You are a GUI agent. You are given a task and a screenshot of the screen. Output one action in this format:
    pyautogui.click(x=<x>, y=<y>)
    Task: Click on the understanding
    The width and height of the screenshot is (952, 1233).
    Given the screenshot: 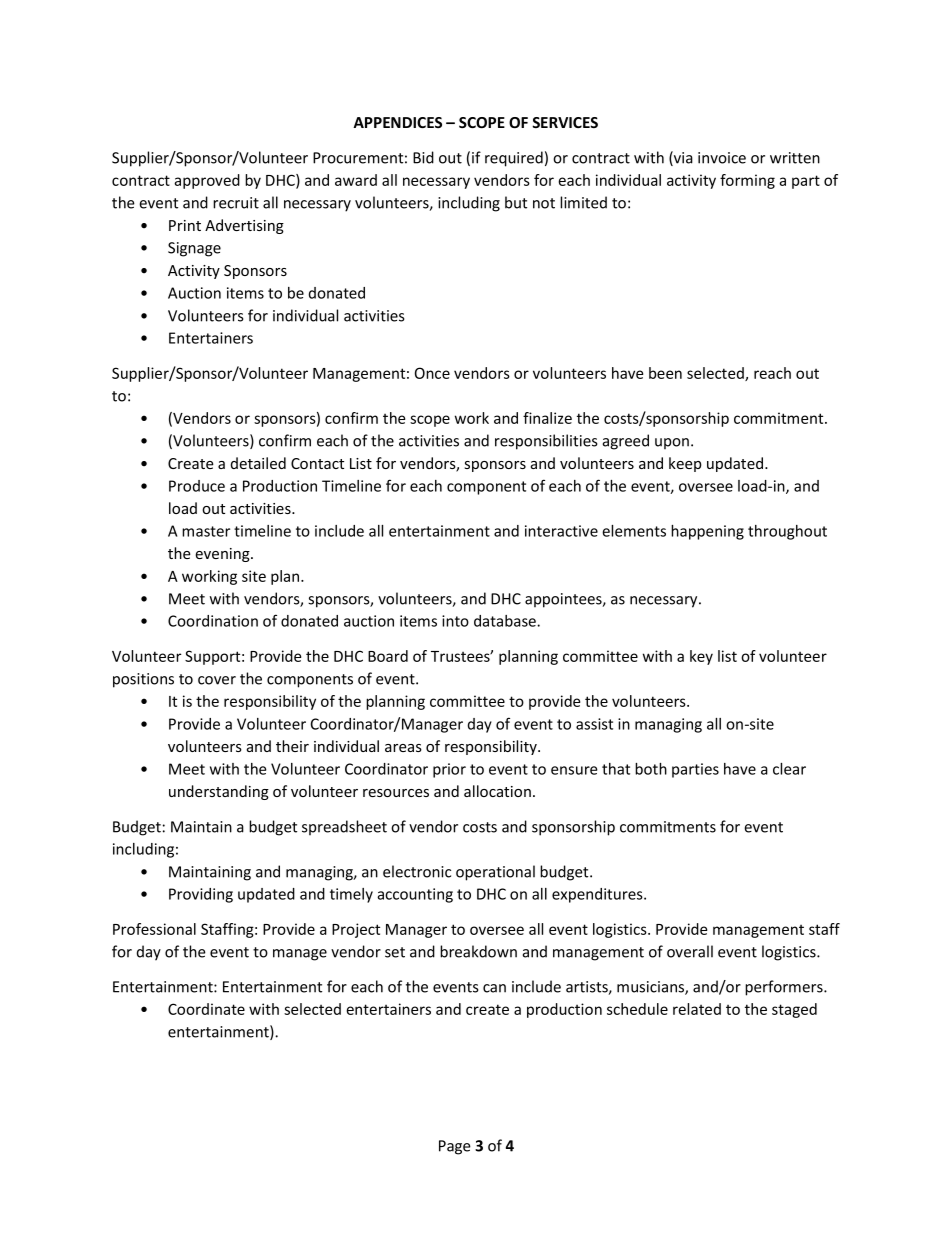 What is the action you would take?
    pyautogui.click(x=219, y=792)
